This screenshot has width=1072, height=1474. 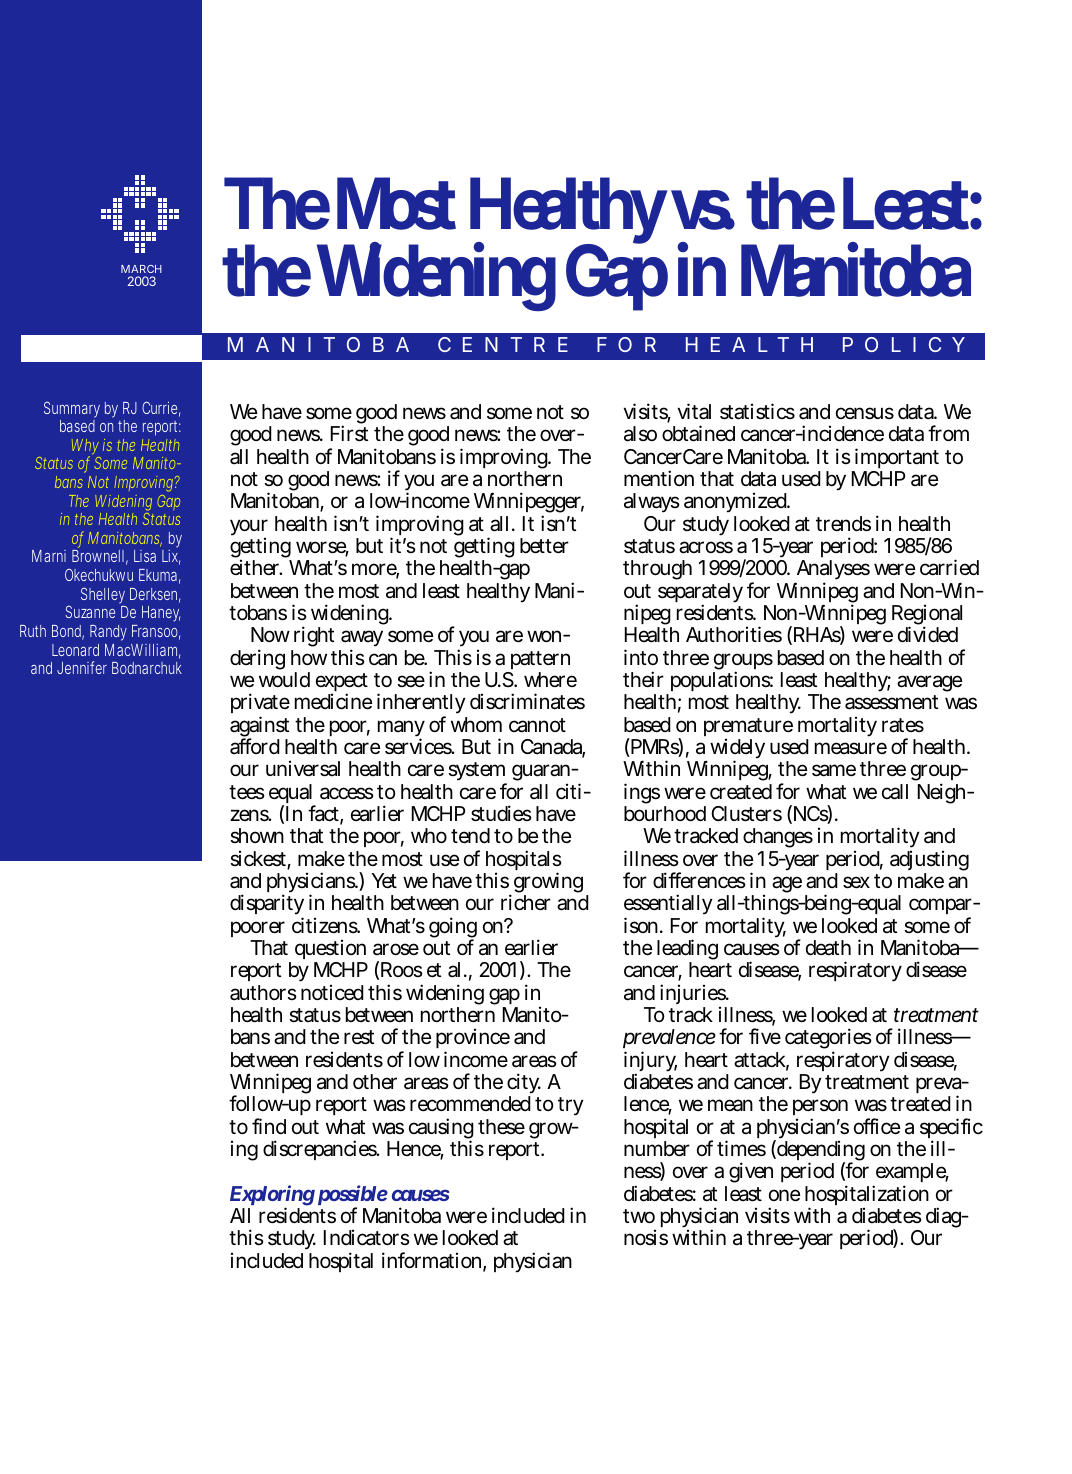 What do you see at coordinates (161, 614) in the screenshot?
I see `Haney` at bounding box center [161, 614].
